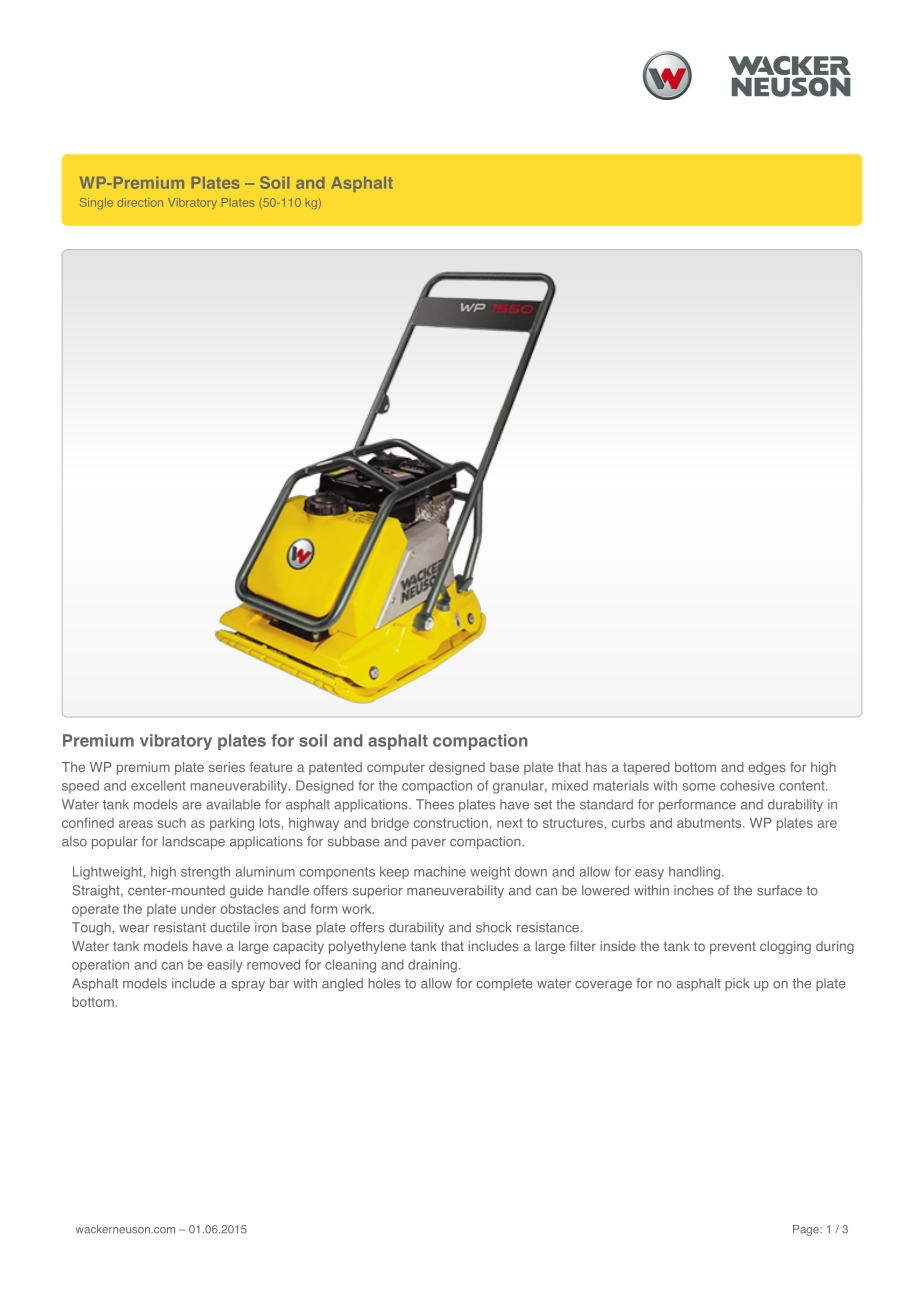 Image resolution: width=924 pixels, height=1308 pixels. Describe the element at coordinates (335, 768) in the screenshot. I see `patented` at that location.
